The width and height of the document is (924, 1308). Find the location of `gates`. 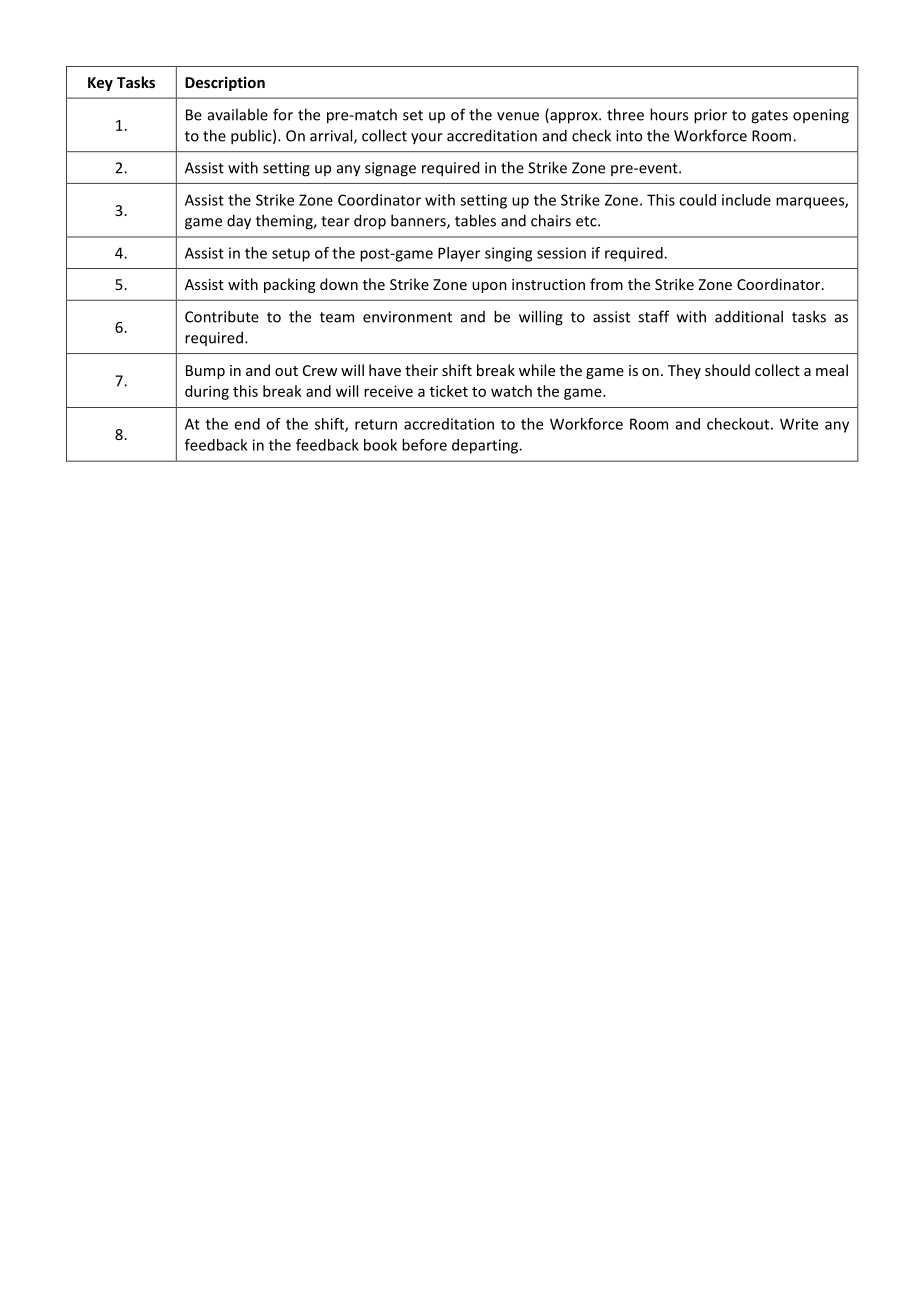

gates is located at coordinates (769, 117).
